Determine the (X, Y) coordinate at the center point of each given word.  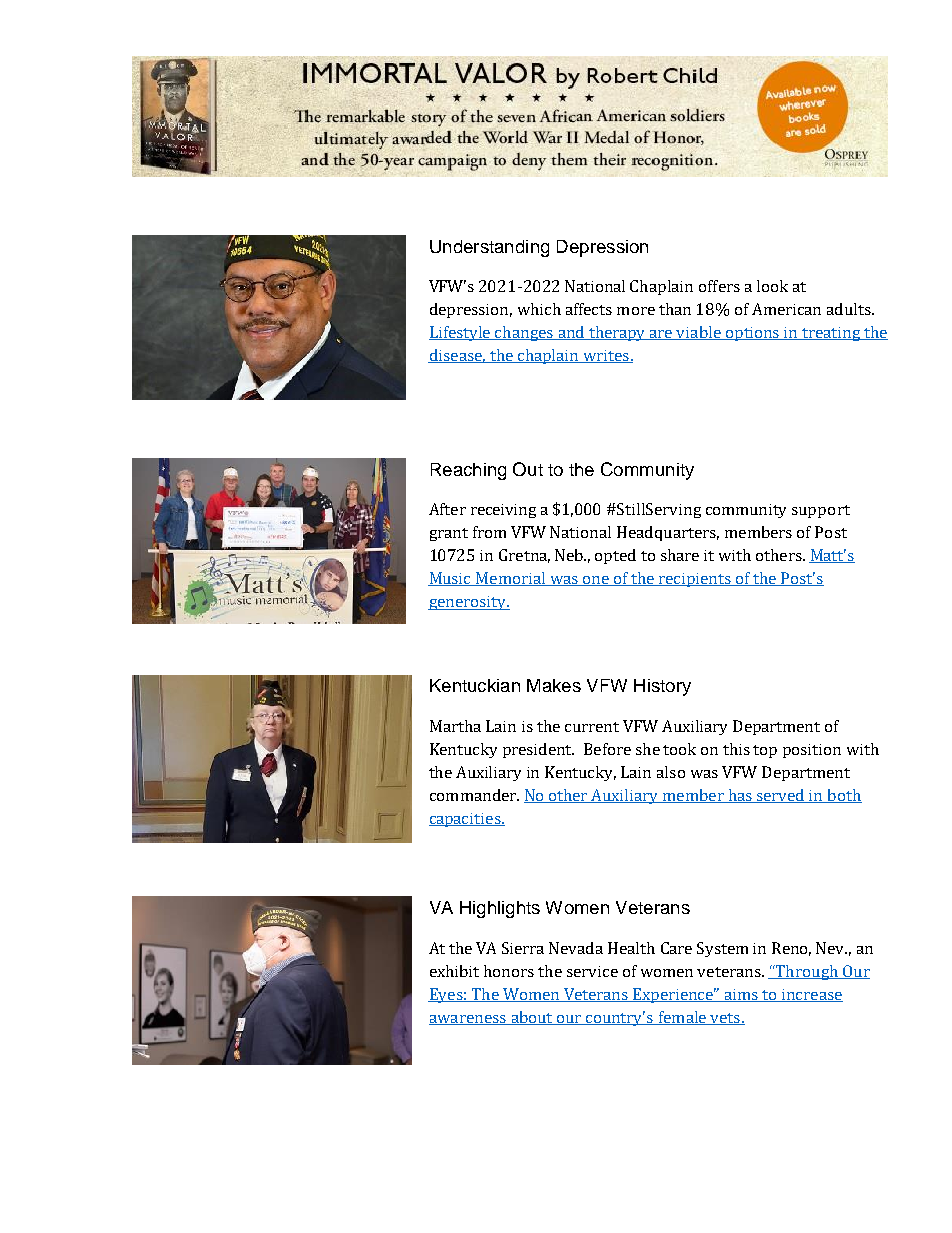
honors (509, 971)
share (680, 555)
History (662, 687)
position (812, 751)
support (821, 511)
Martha (455, 726)
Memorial (511, 579)
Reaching (468, 471)
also (671, 772)
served (781, 796)
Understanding (489, 248)
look (772, 286)
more (636, 311)
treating (831, 334)
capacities (466, 820)
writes (606, 356)
